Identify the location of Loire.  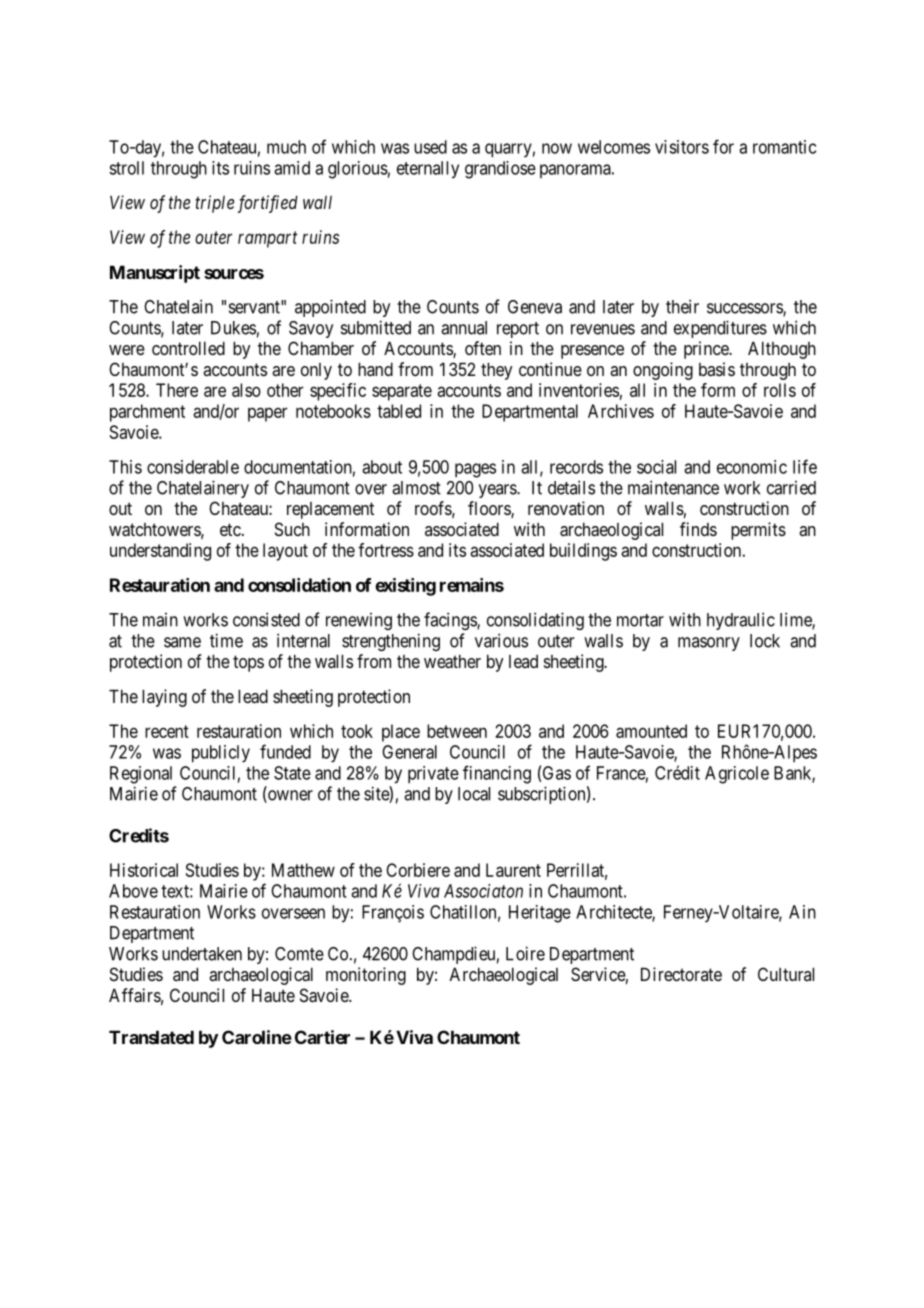
(525, 953).
